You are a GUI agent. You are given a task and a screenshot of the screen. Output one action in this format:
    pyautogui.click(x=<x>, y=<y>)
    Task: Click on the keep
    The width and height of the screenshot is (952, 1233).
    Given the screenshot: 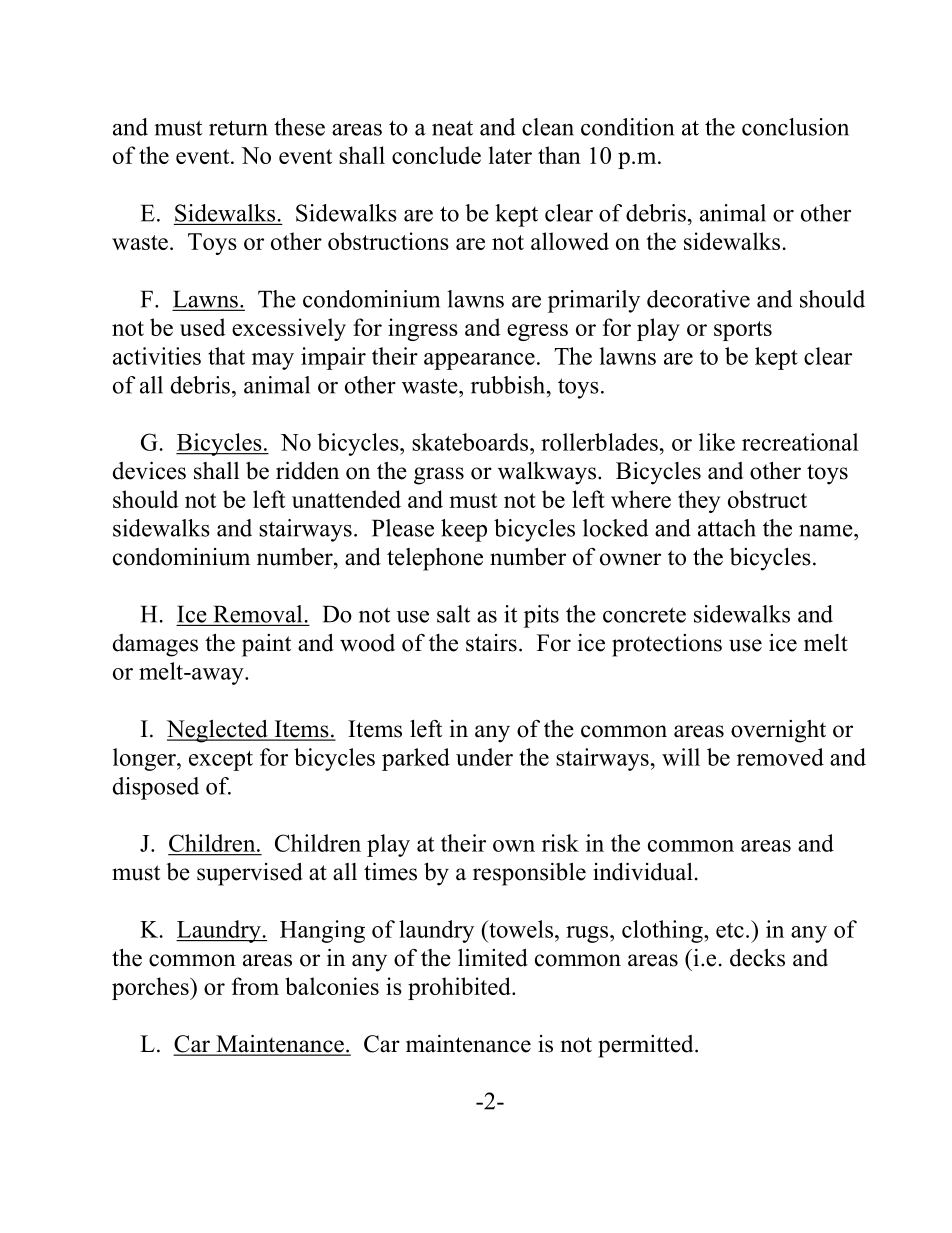 What is the action you would take?
    pyautogui.click(x=464, y=530)
